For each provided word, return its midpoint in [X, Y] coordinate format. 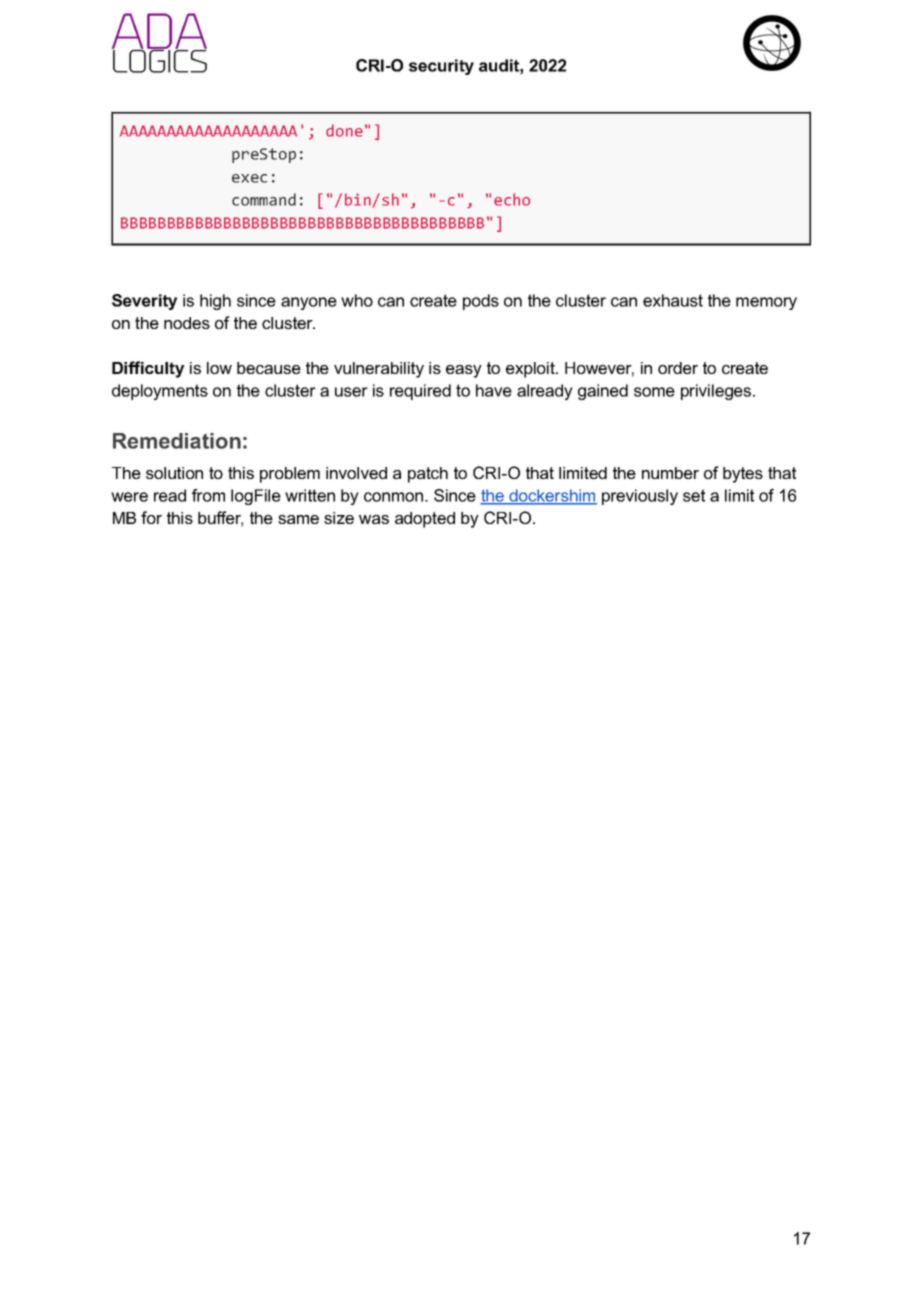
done [344, 130]
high [215, 302]
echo [512, 199]
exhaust [673, 300]
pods [481, 302]
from [208, 495]
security [441, 67]
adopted [425, 520]
